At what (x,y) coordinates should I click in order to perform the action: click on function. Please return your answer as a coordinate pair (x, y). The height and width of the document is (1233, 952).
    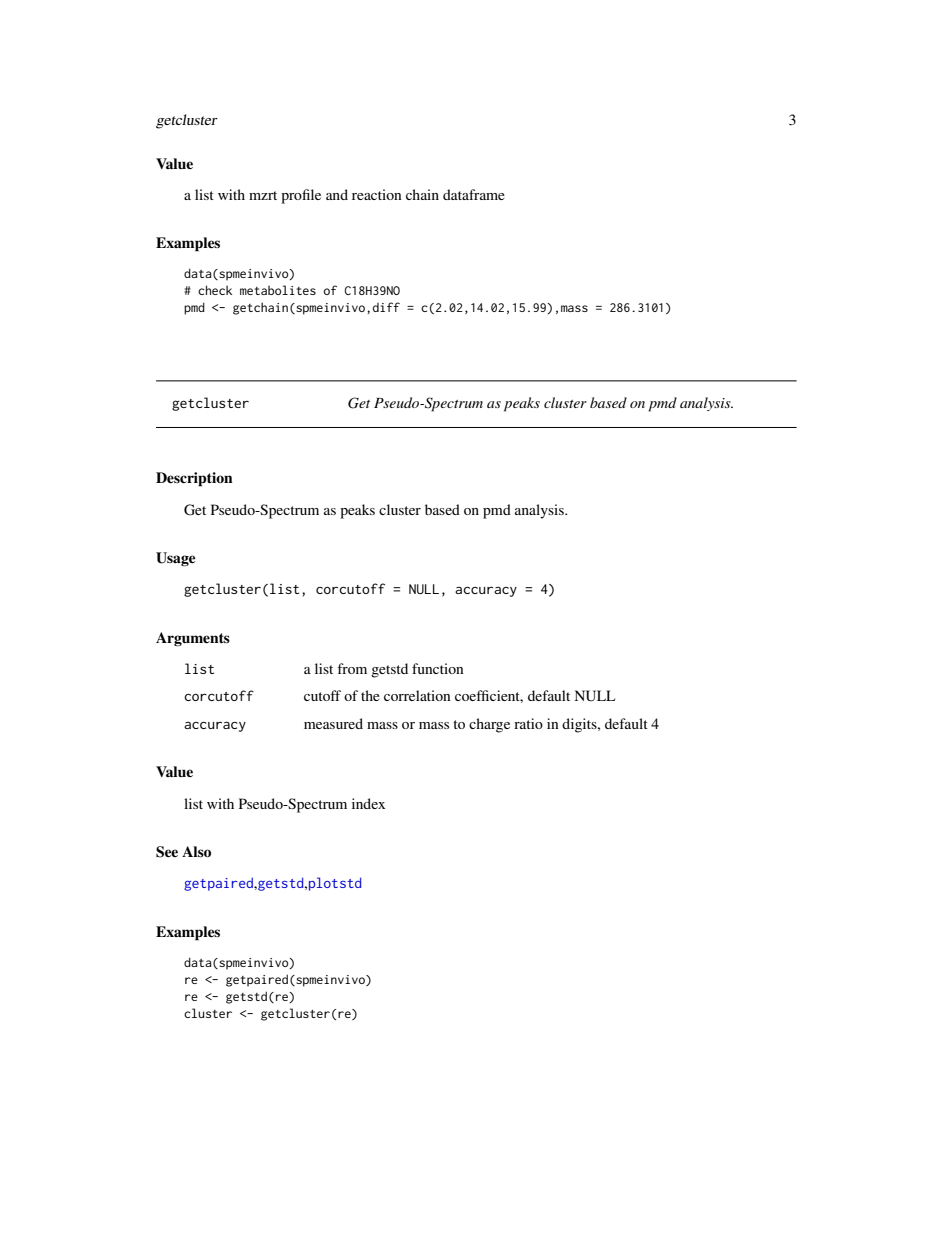
    Looking at the image, I should click on (438, 668).
